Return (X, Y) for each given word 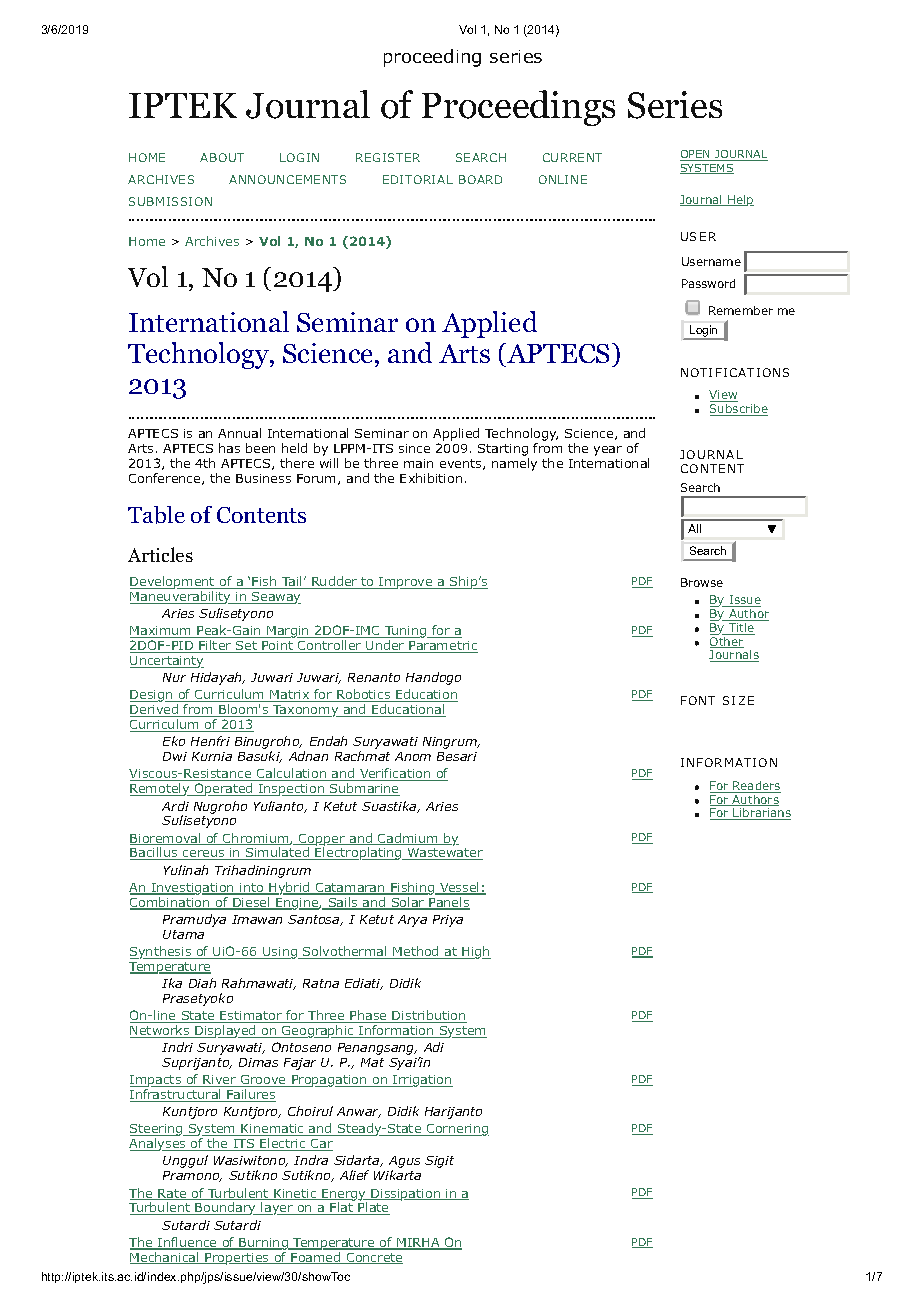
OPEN (696, 155)
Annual (239, 433)
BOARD (480, 179)
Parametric (443, 647)
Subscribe (739, 410)
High (475, 952)
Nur (174, 677)
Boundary (226, 1208)
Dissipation (405, 1195)
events (462, 464)
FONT (698, 700)
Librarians (761, 814)
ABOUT (222, 157)
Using (280, 953)
